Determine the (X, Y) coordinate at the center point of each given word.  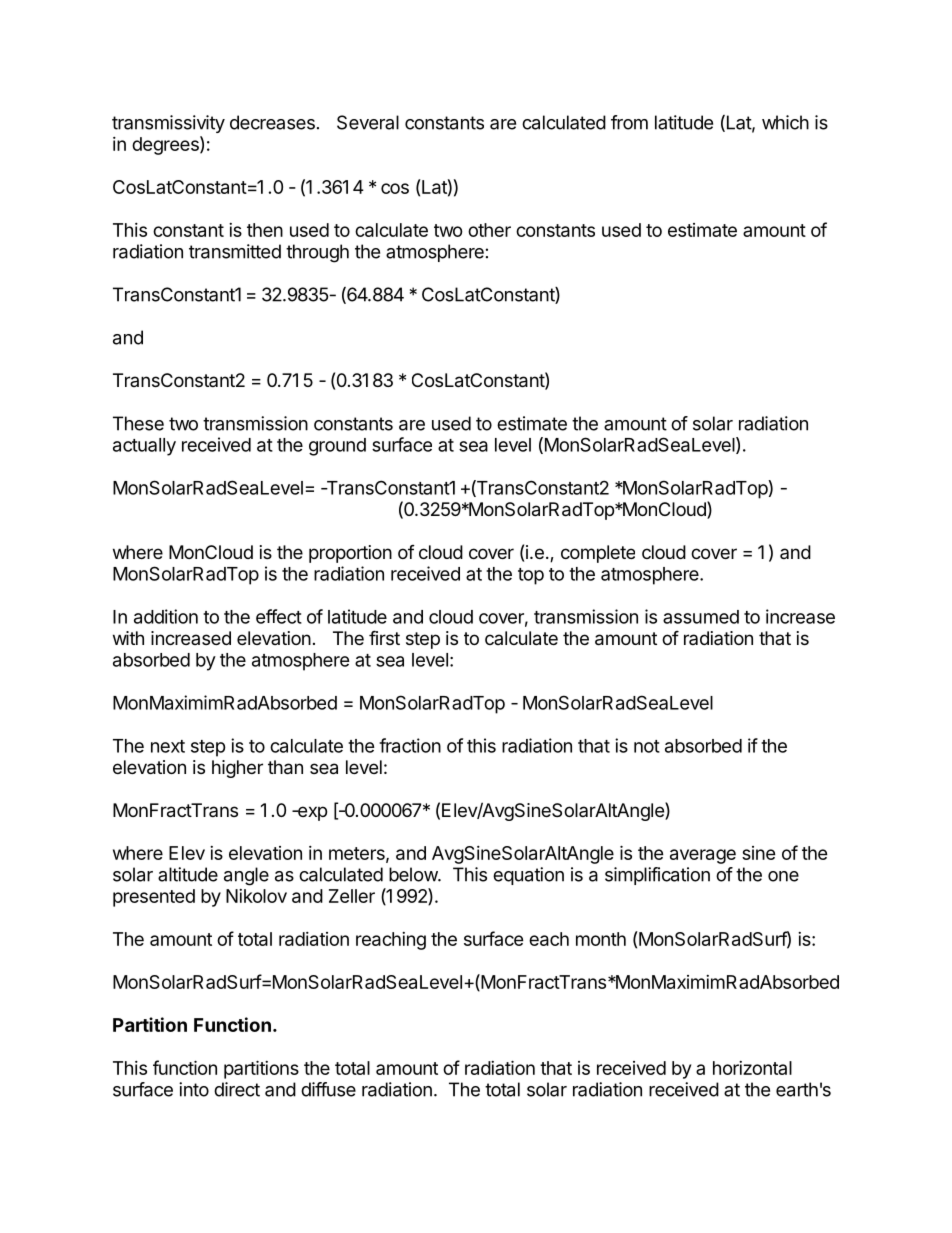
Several (368, 122)
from (629, 122)
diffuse (328, 1089)
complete (598, 554)
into (194, 1089)
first (384, 637)
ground (337, 447)
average (703, 856)
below (414, 874)
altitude (188, 874)
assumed (701, 617)
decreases (272, 122)
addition (166, 616)
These (138, 423)
